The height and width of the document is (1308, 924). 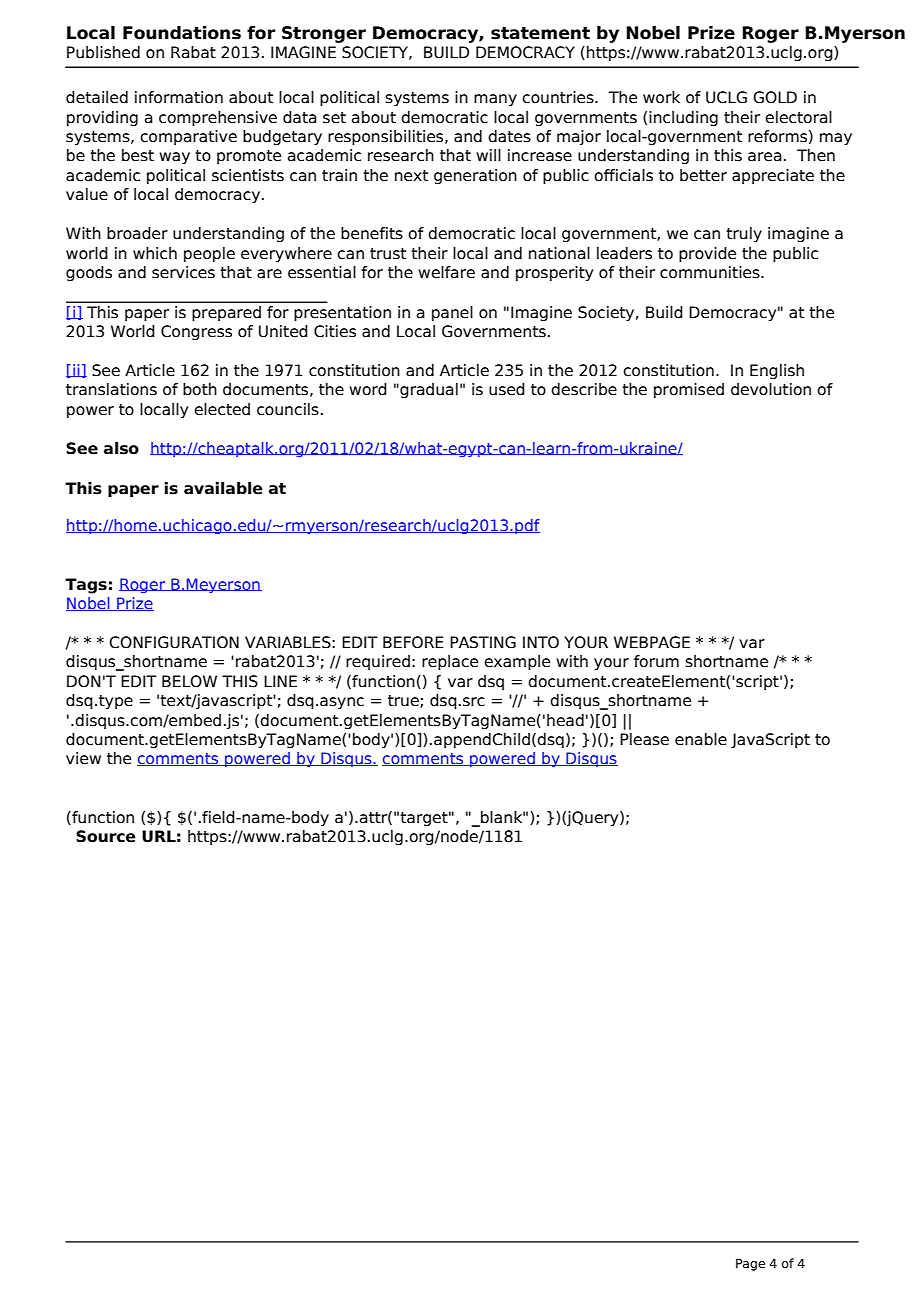 I want to click on PASTING, so click(x=483, y=642).
